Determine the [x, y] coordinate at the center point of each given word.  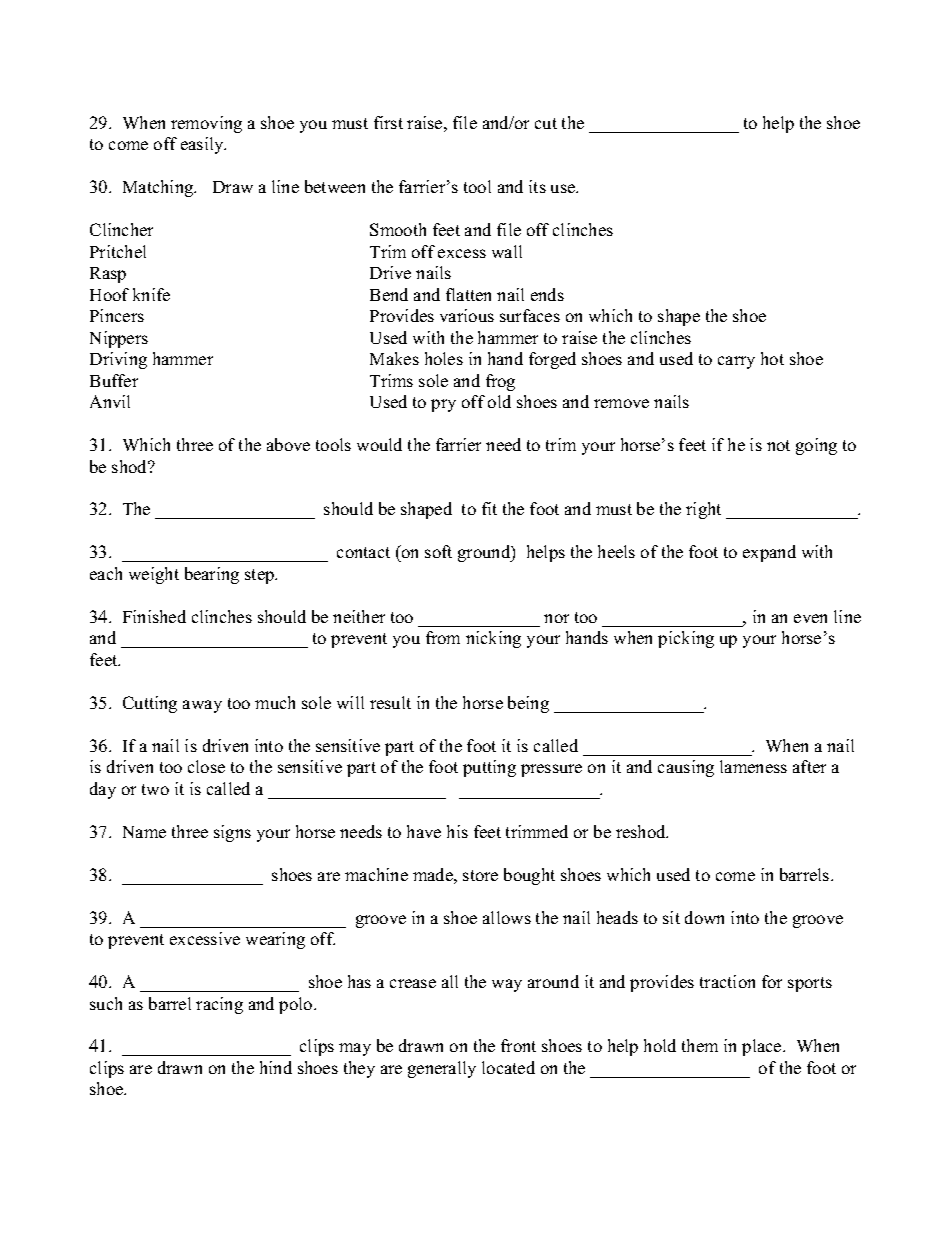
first [388, 122]
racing [219, 1005]
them [700, 1045]
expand [769, 553]
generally [442, 1069]
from [443, 637]
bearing [212, 575]
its [537, 186]
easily [203, 145]
